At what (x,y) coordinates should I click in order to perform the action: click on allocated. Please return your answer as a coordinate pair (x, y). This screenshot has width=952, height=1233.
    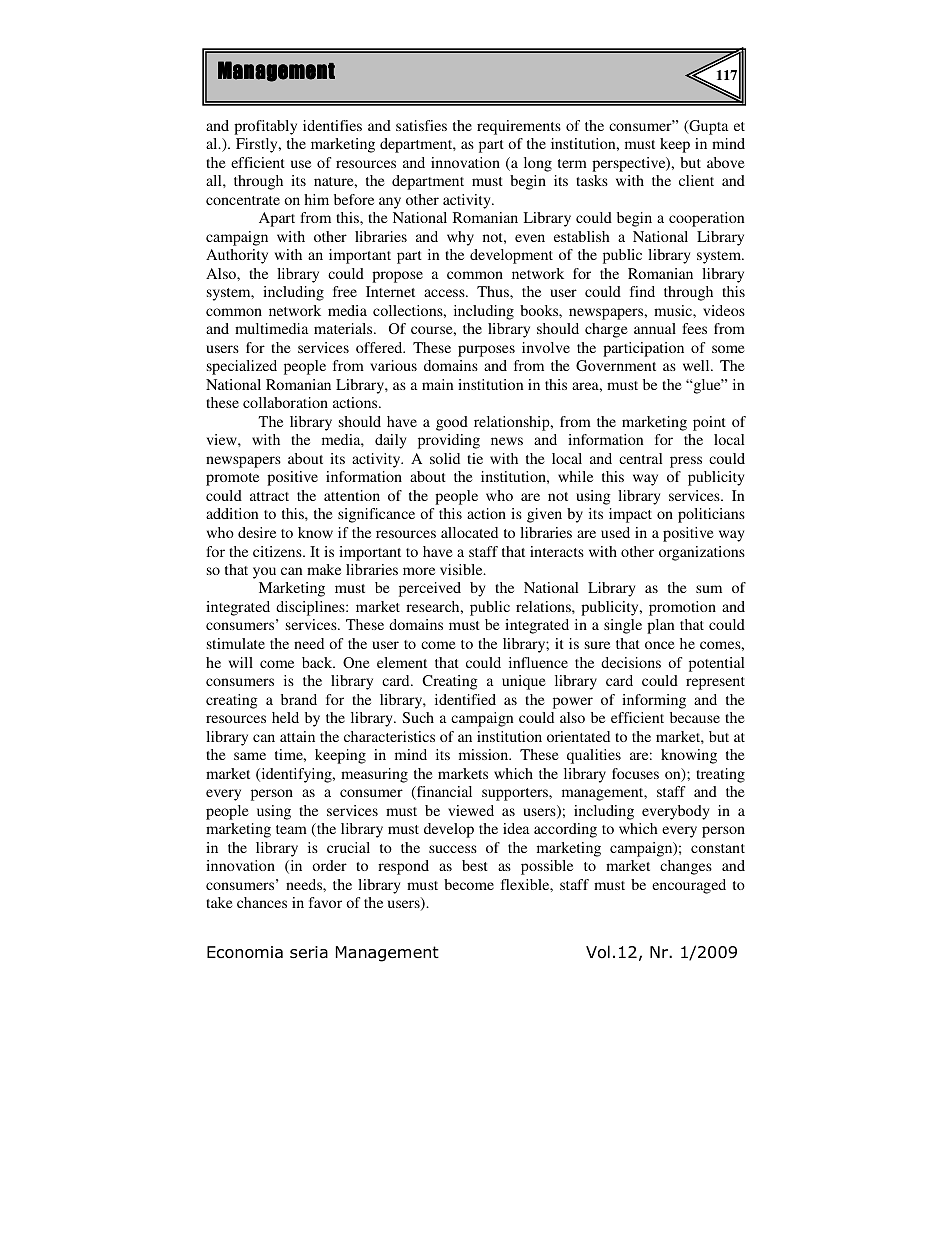
    Looking at the image, I should click on (469, 532).
